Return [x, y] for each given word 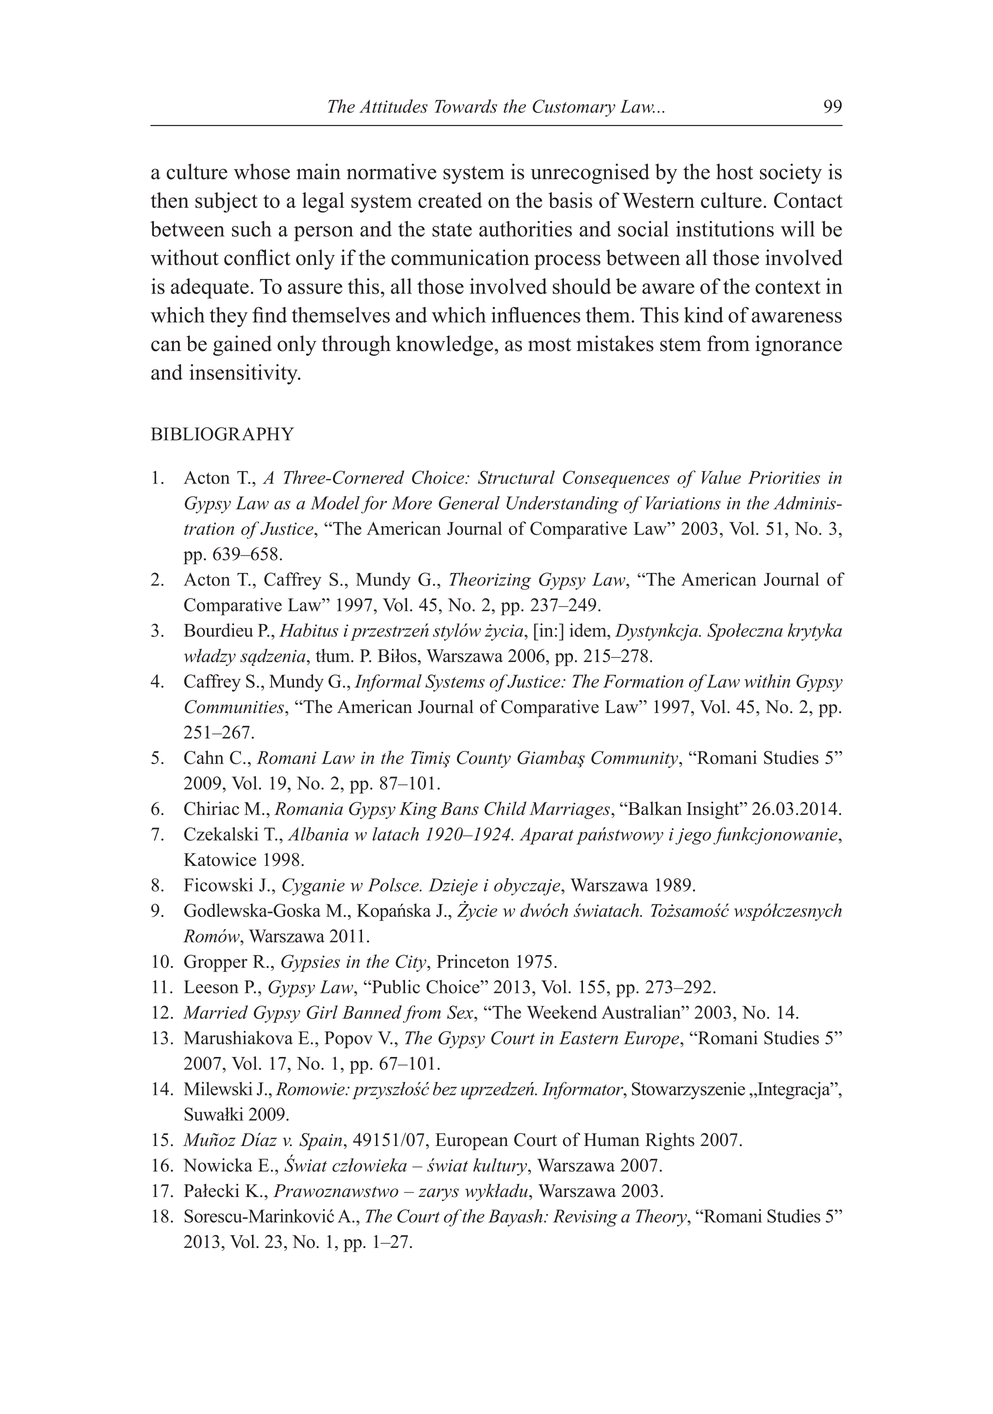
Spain [320, 1141]
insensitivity [245, 374]
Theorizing [490, 581]
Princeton [473, 961]
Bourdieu [218, 630]
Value [721, 477]
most [549, 345]
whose [262, 171]
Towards [466, 106]
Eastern [588, 1038]
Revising [585, 1218]
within [767, 681]
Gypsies [310, 963]
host [734, 171]
